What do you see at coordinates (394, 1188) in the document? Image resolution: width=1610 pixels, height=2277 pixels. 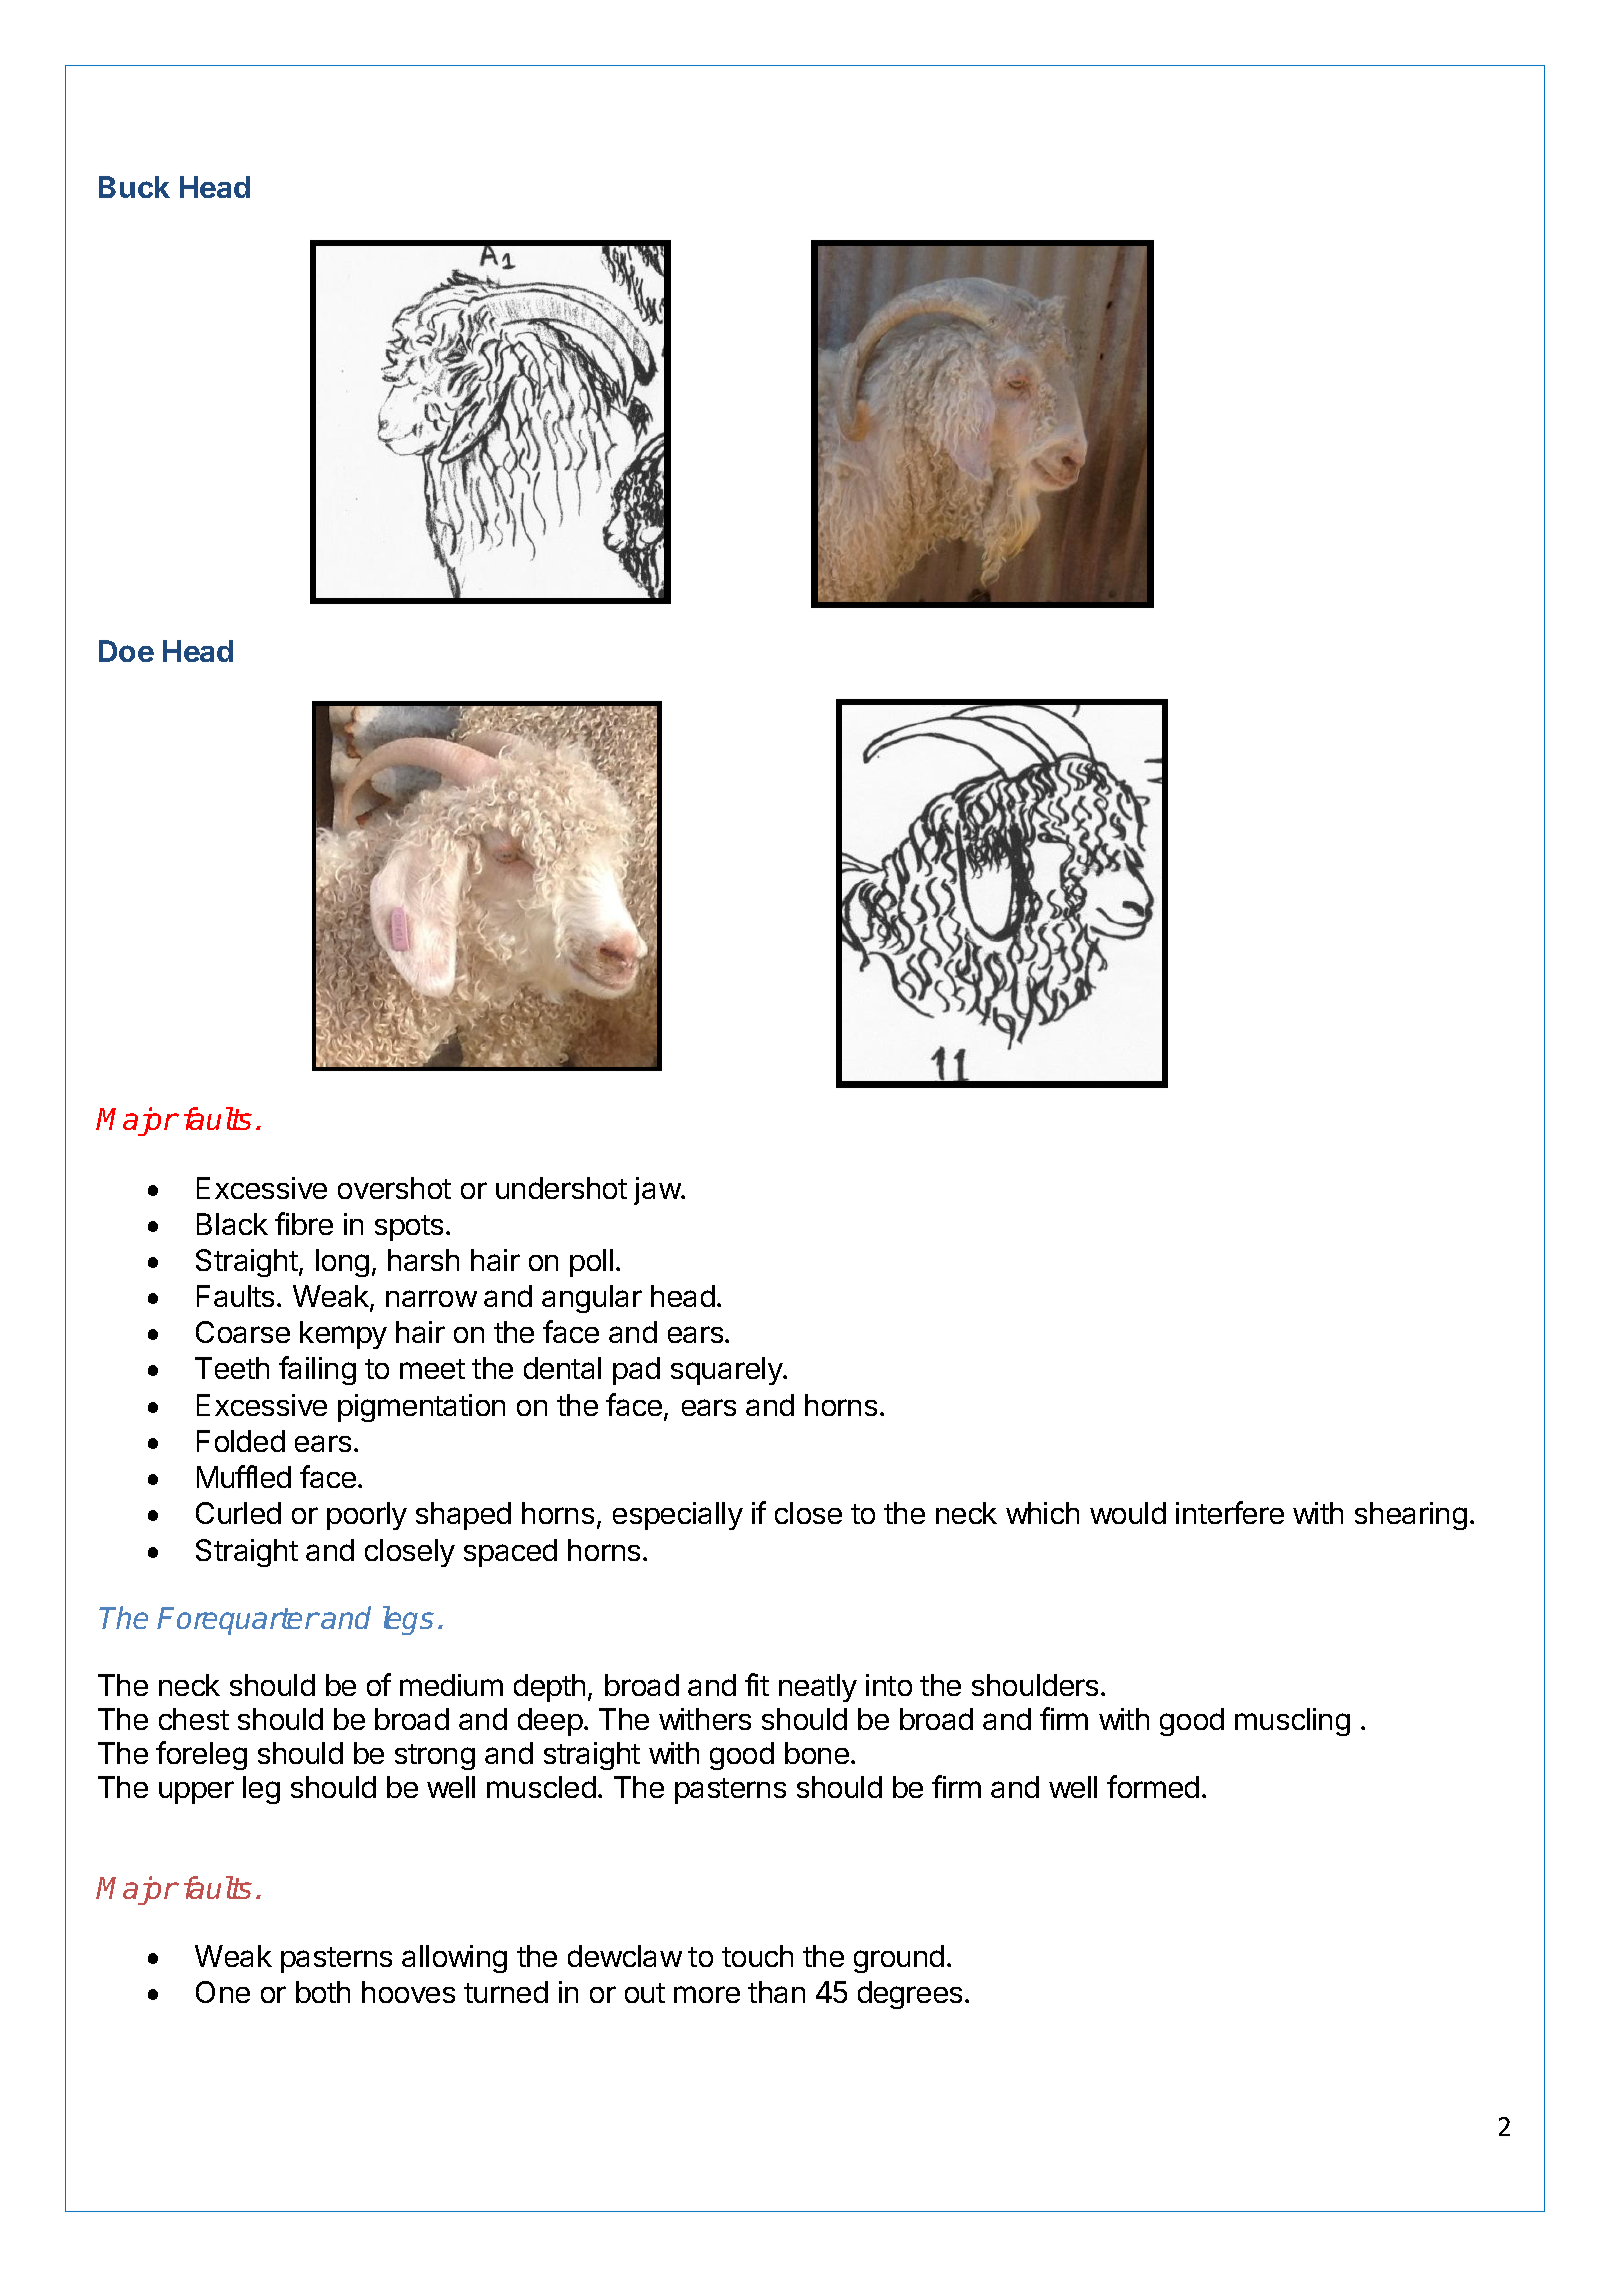 I see `overshot` at bounding box center [394, 1188].
